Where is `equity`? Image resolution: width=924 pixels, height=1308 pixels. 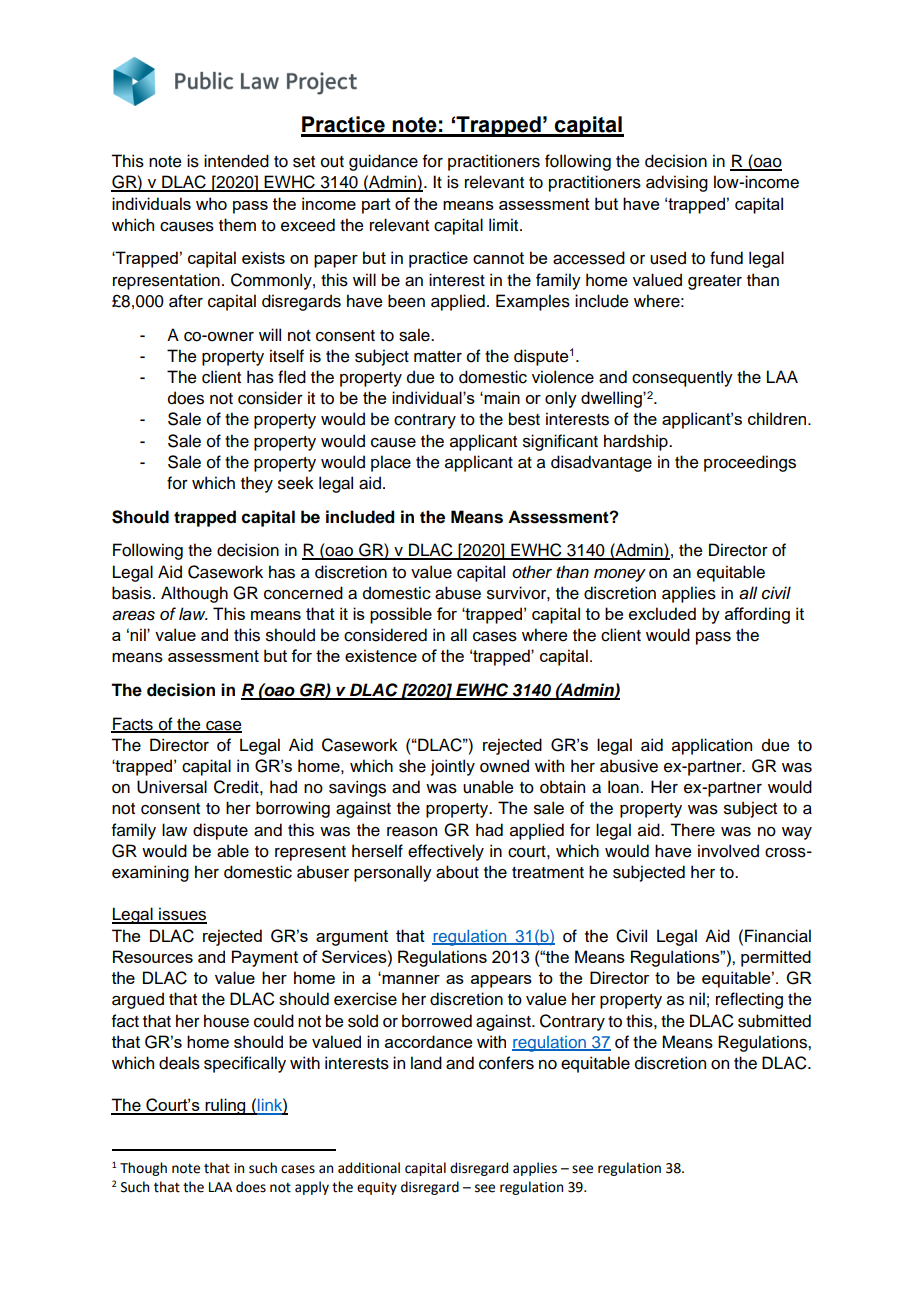 equity is located at coordinates (377, 1188).
